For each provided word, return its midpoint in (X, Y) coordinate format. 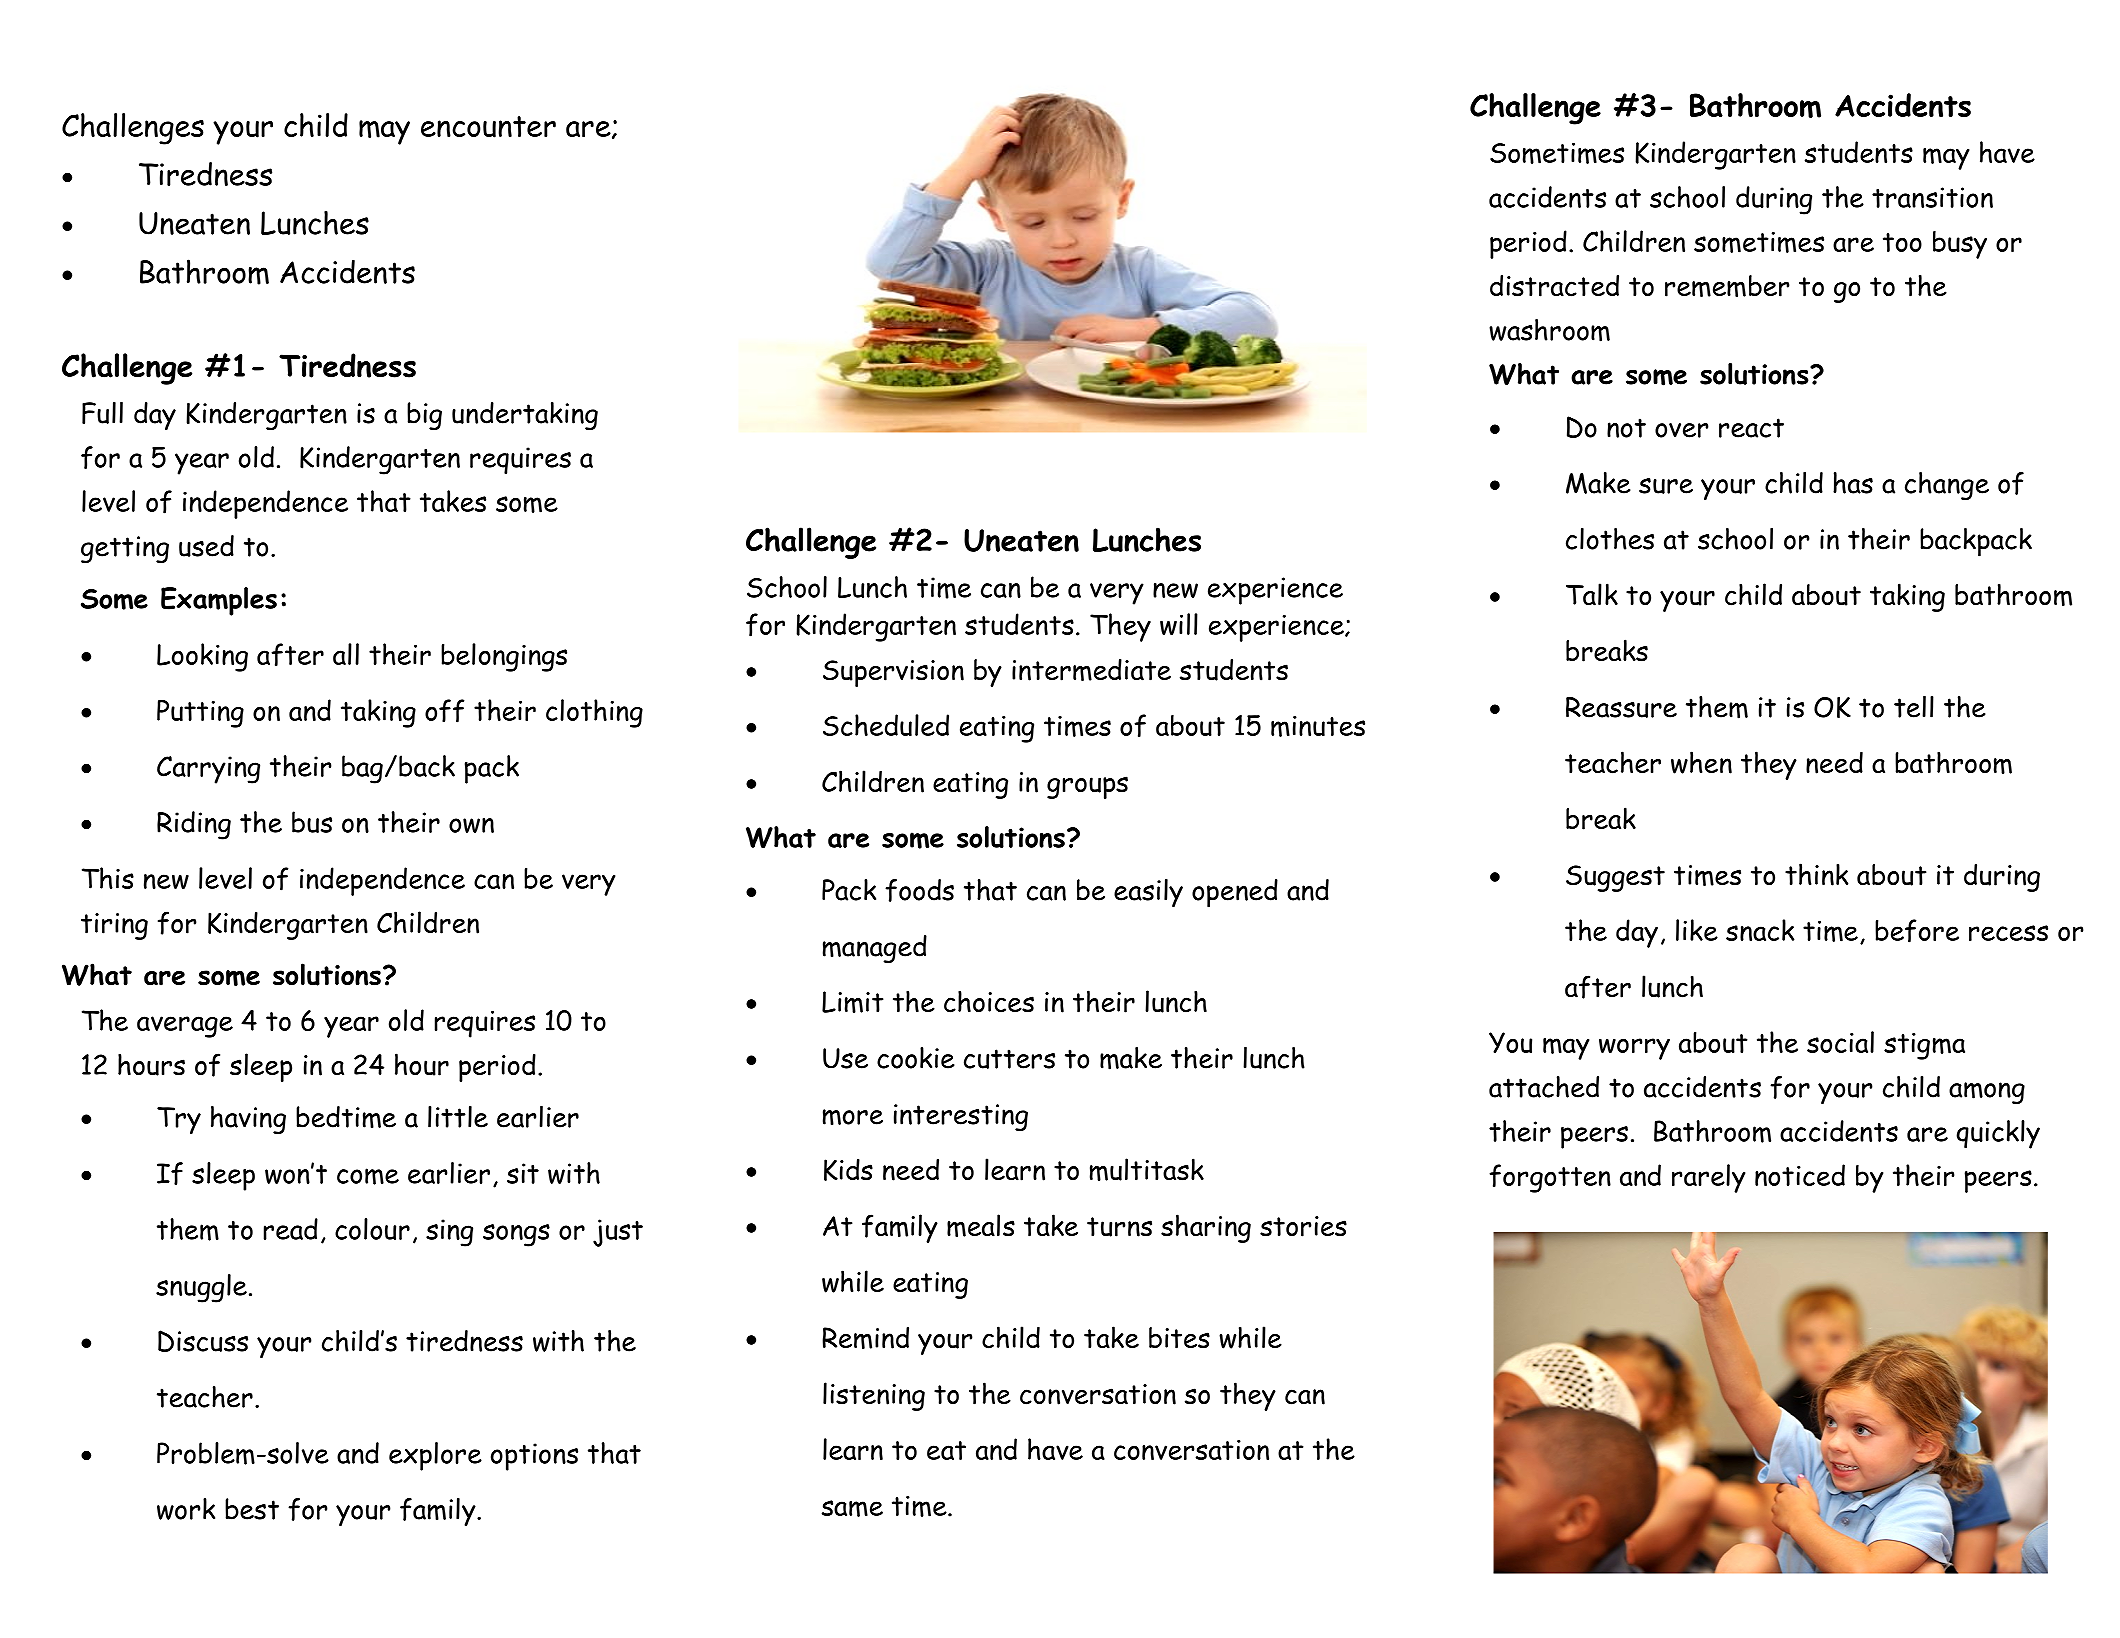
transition (1932, 197)
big (424, 416)
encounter (488, 127)
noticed (1800, 1175)
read (291, 1229)
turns (1119, 1227)
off (444, 711)
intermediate (1091, 670)
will (1179, 624)
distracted (1554, 286)
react (1751, 428)
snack (1760, 930)
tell (1914, 707)
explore (435, 1456)
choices (989, 1001)
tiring (114, 926)
